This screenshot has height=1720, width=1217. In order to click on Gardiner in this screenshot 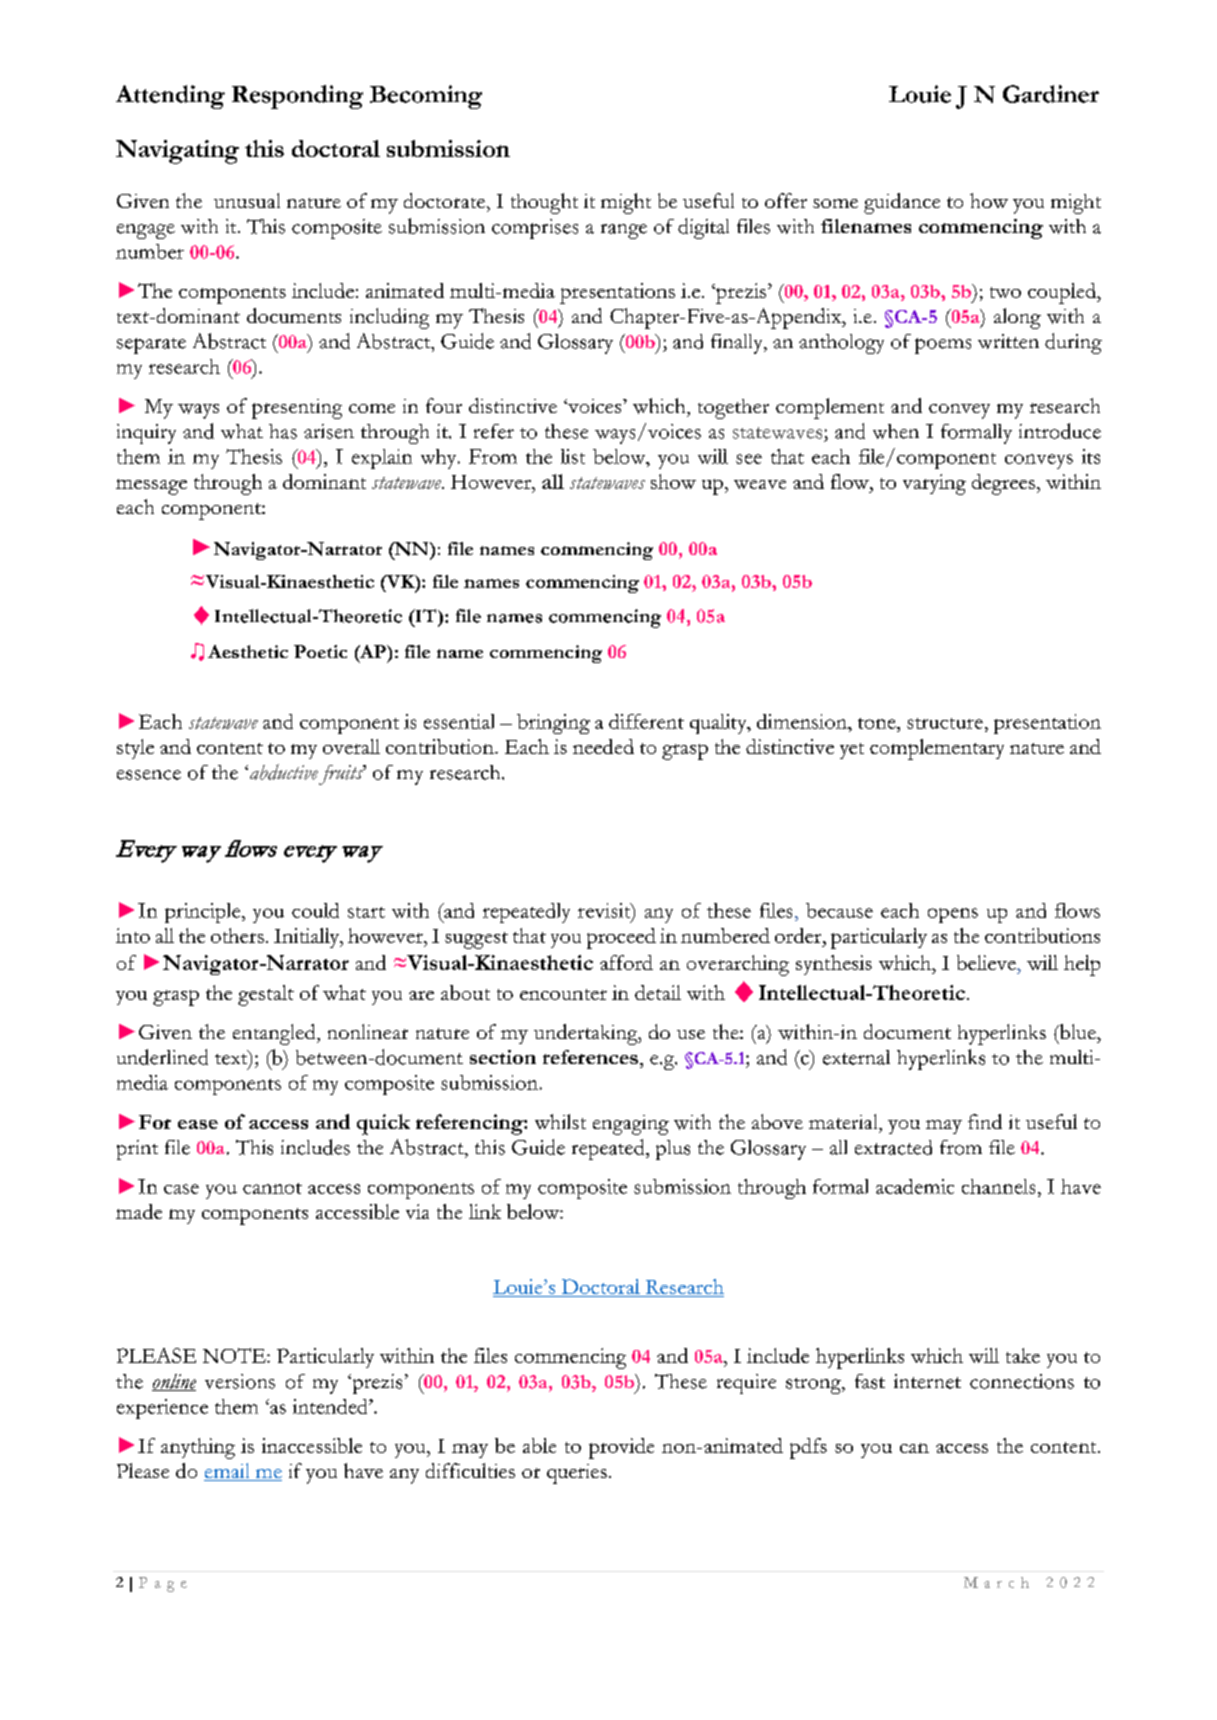, I will do `click(1051, 94)`.
